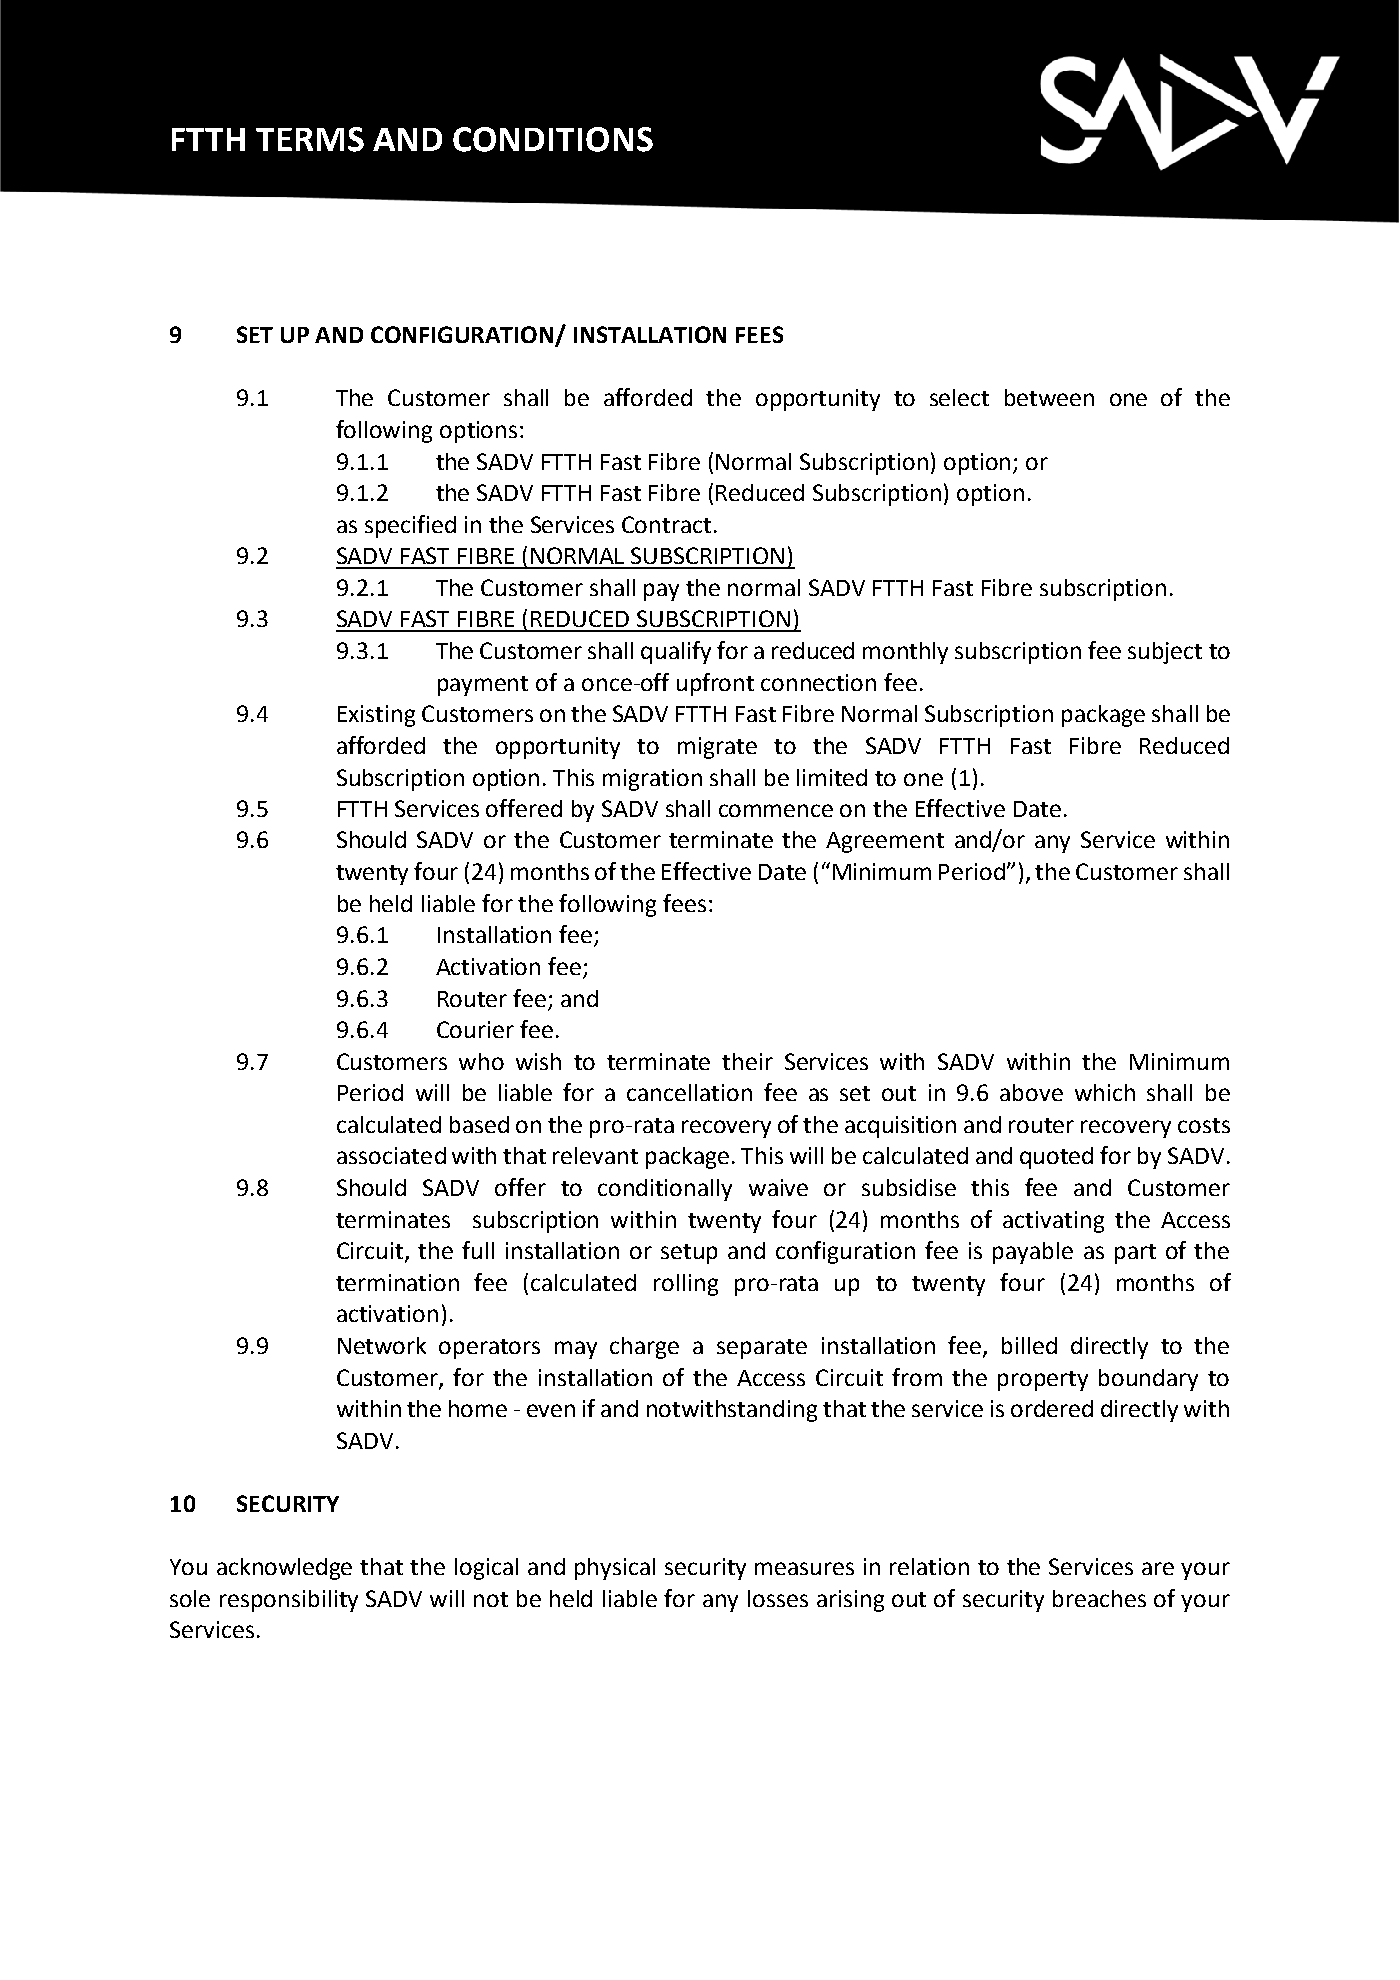 This screenshot has height=1980, width=1400. What do you see at coordinates (1165, 653) in the screenshot?
I see `subject` at bounding box center [1165, 653].
